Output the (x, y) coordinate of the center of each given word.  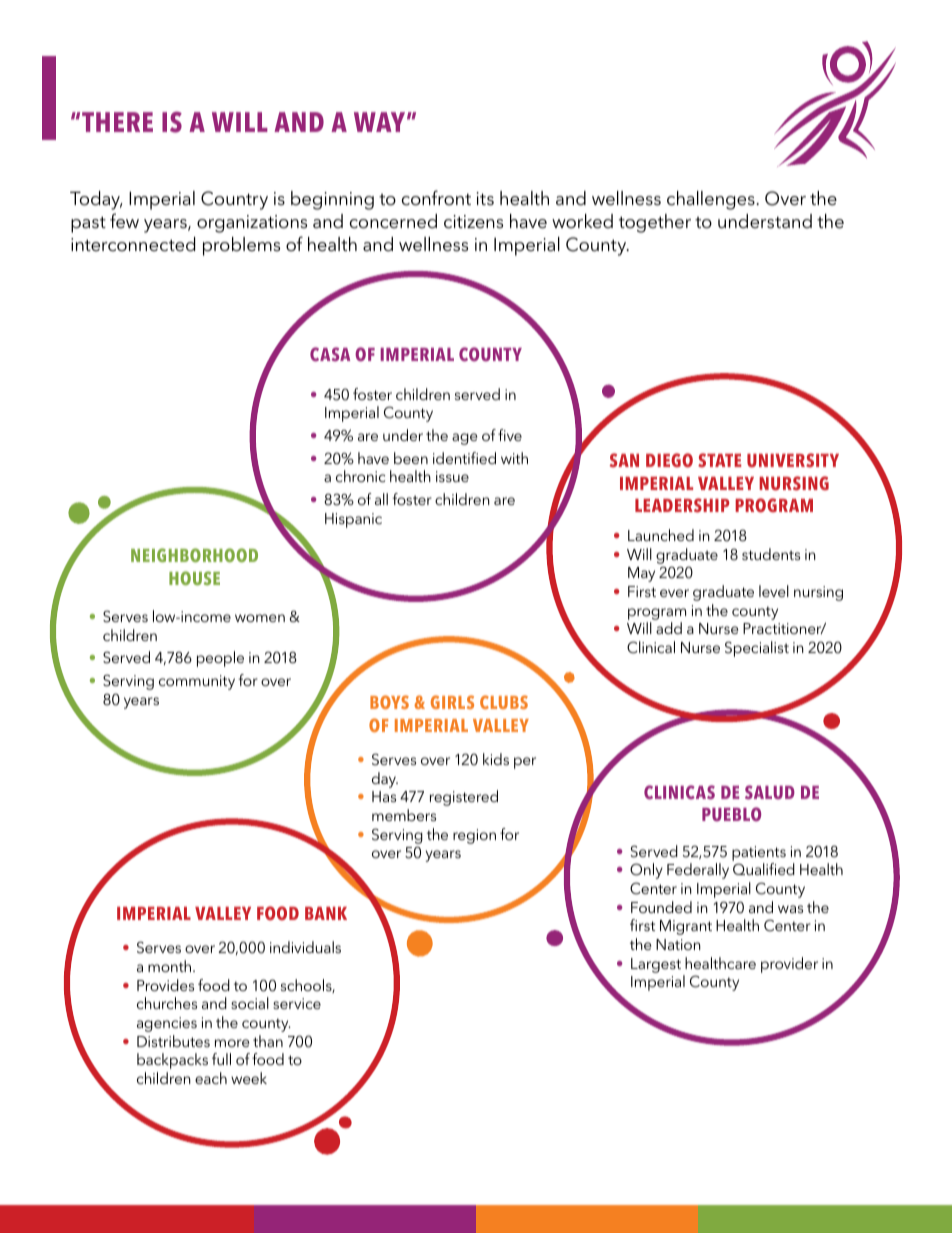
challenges (712, 200)
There (117, 122)
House (194, 578)
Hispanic (353, 520)
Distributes (173, 1041)
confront (436, 198)
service (297, 1003)
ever (674, 593)
